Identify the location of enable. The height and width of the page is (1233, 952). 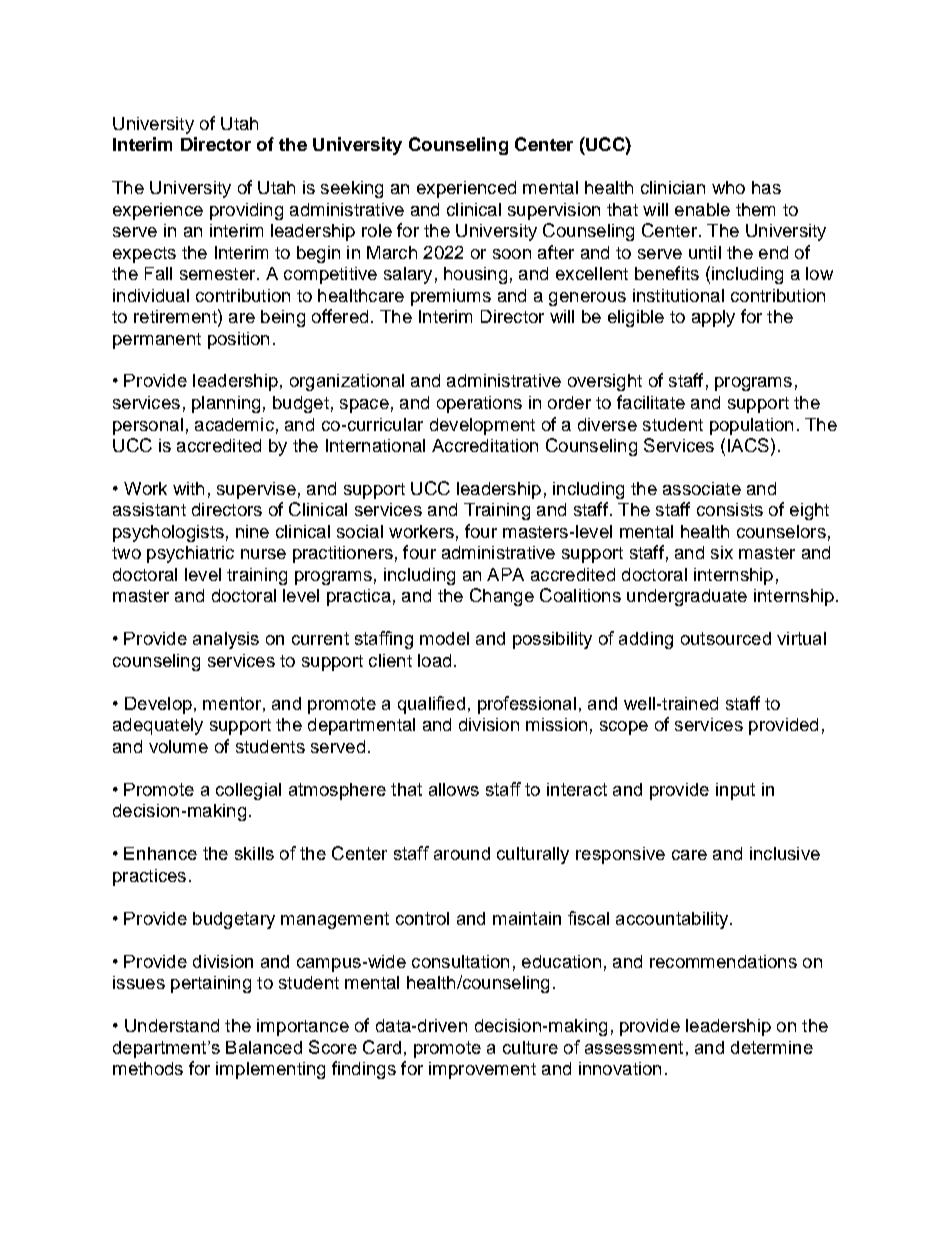
(702, 209).
